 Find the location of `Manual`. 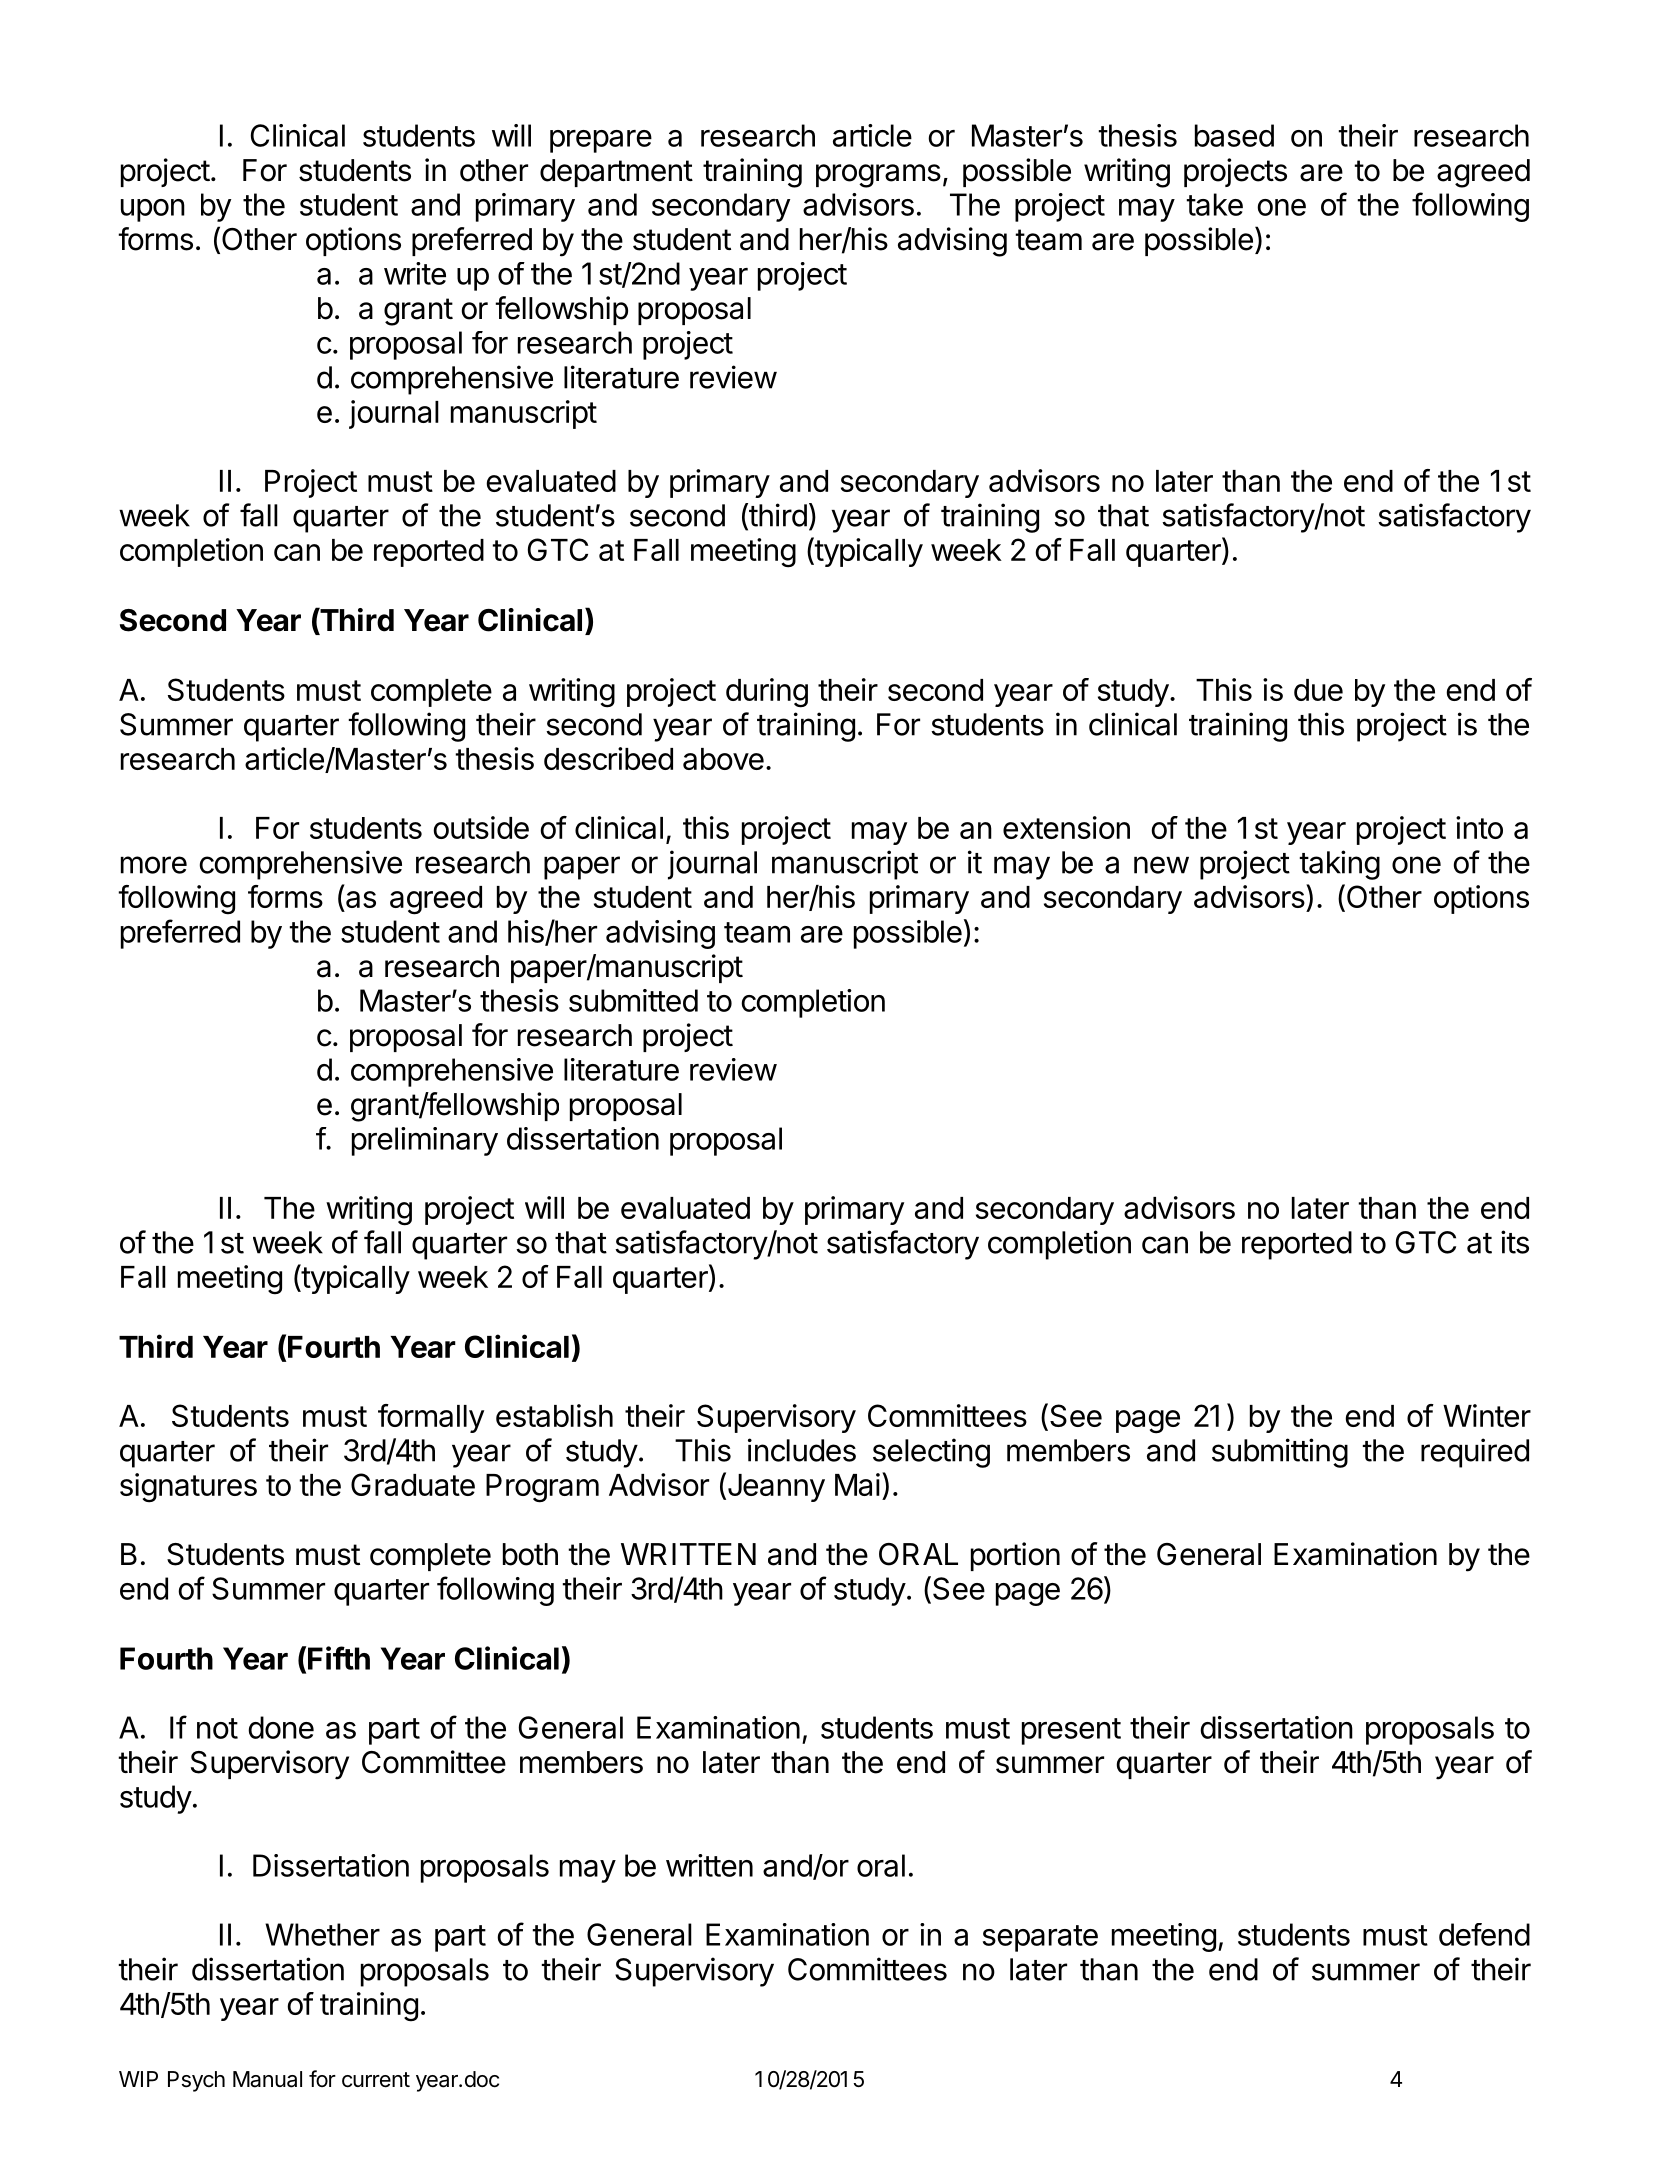

Manual is located at coordinates (267, 2079).
